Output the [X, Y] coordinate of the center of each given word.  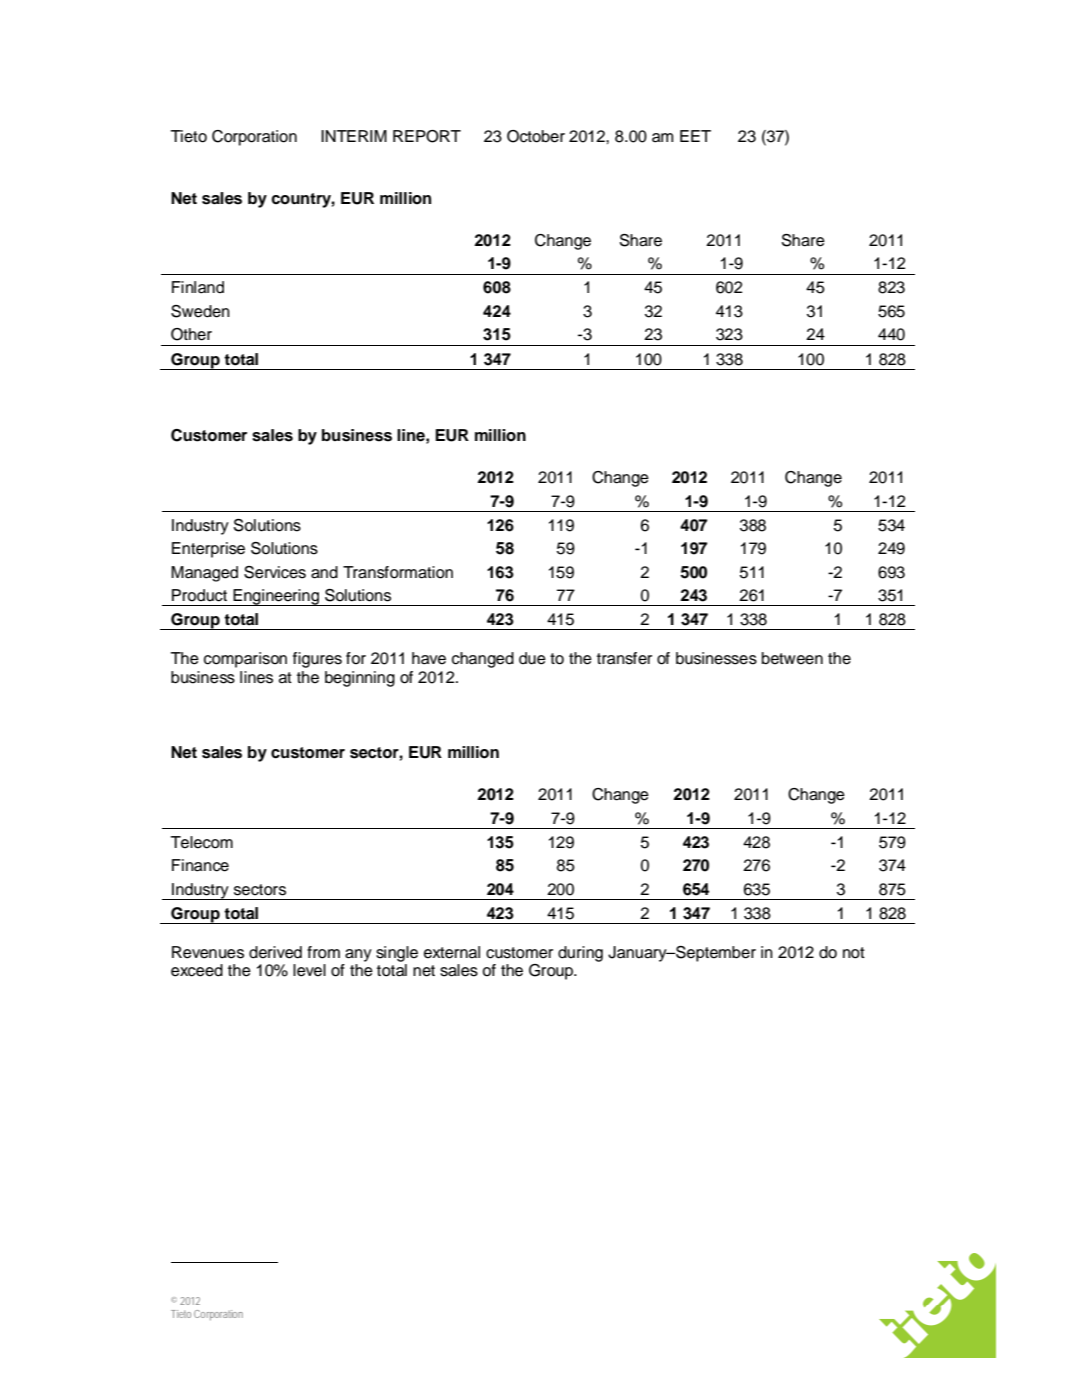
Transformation [398, 572]
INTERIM [354, 136]
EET [695, 136]
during [580, 954]
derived [275, 952]
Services [275, 572]
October [536, 136]
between [792, 658]
